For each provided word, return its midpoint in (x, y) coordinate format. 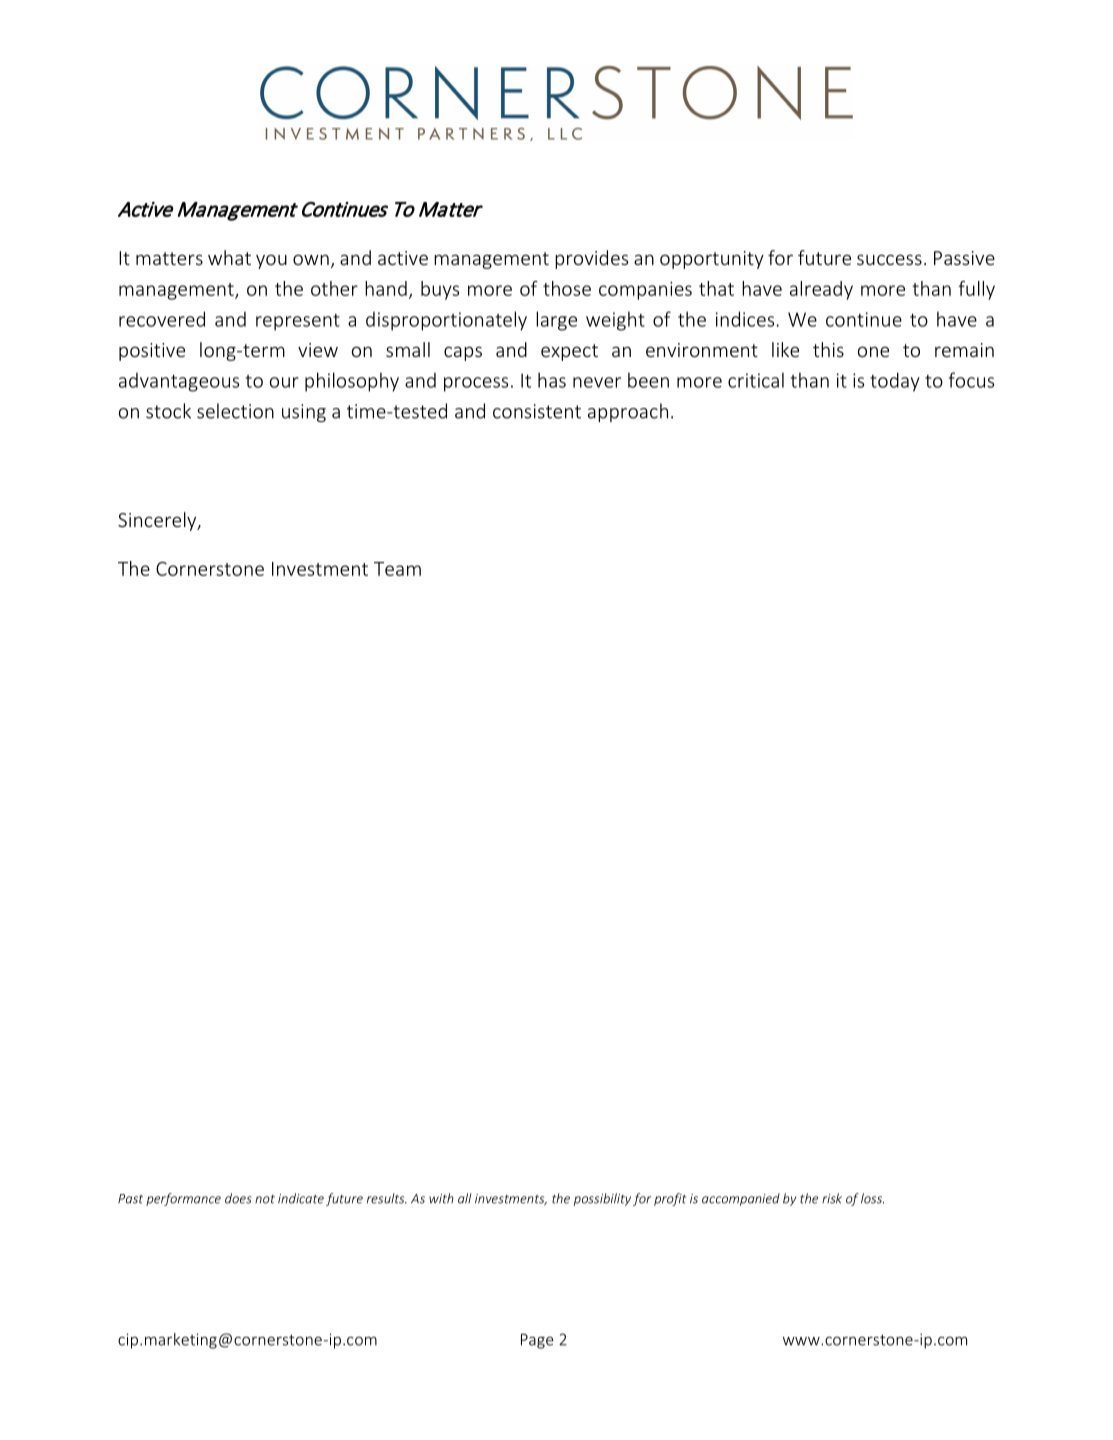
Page (537, 1341)
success (889, 259)
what (229, 257)
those (567, 288)
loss (872, 1198)
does (238, 1198)
